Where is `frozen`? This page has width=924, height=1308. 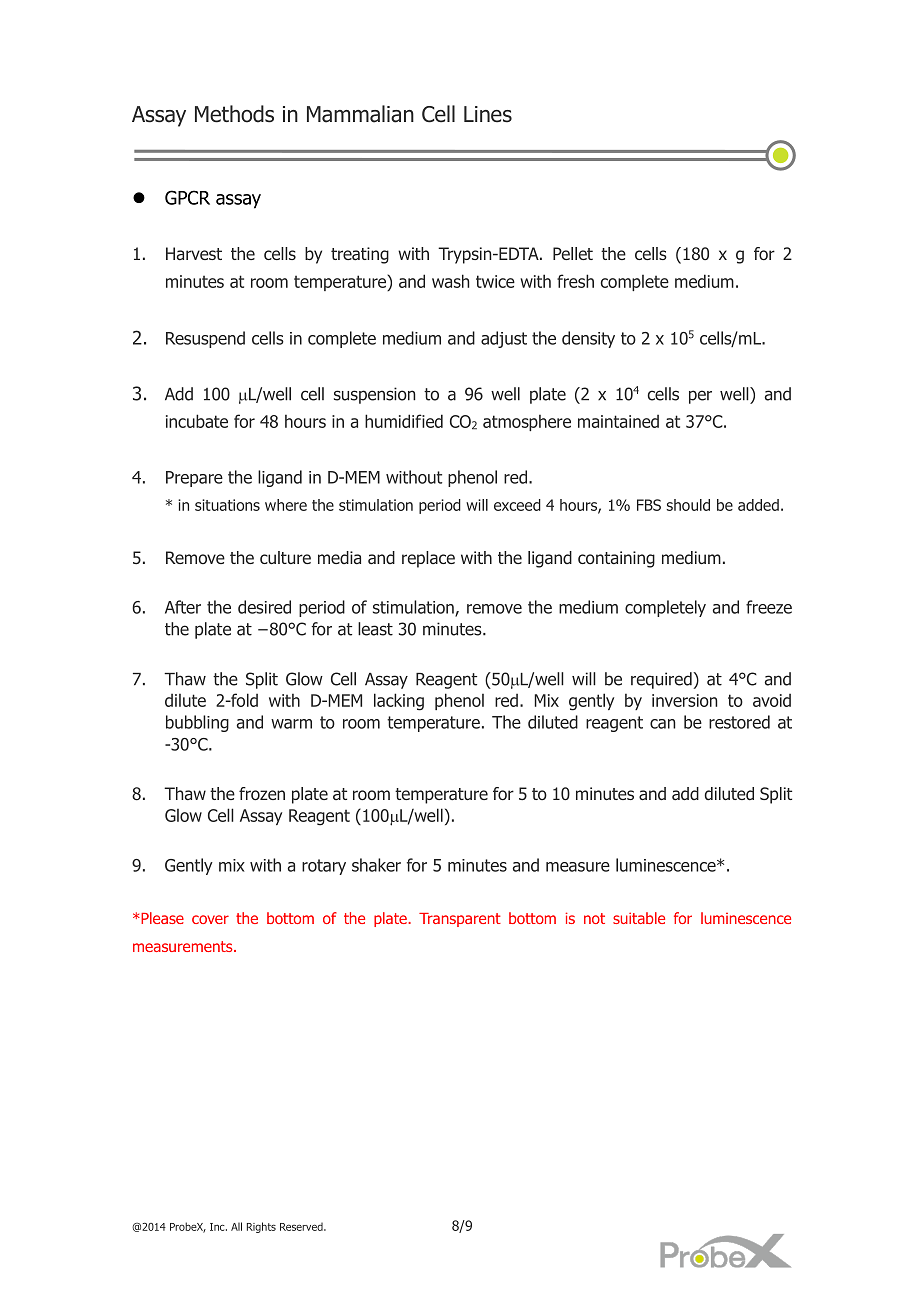 frozen is located at coordinates (262, 794).
